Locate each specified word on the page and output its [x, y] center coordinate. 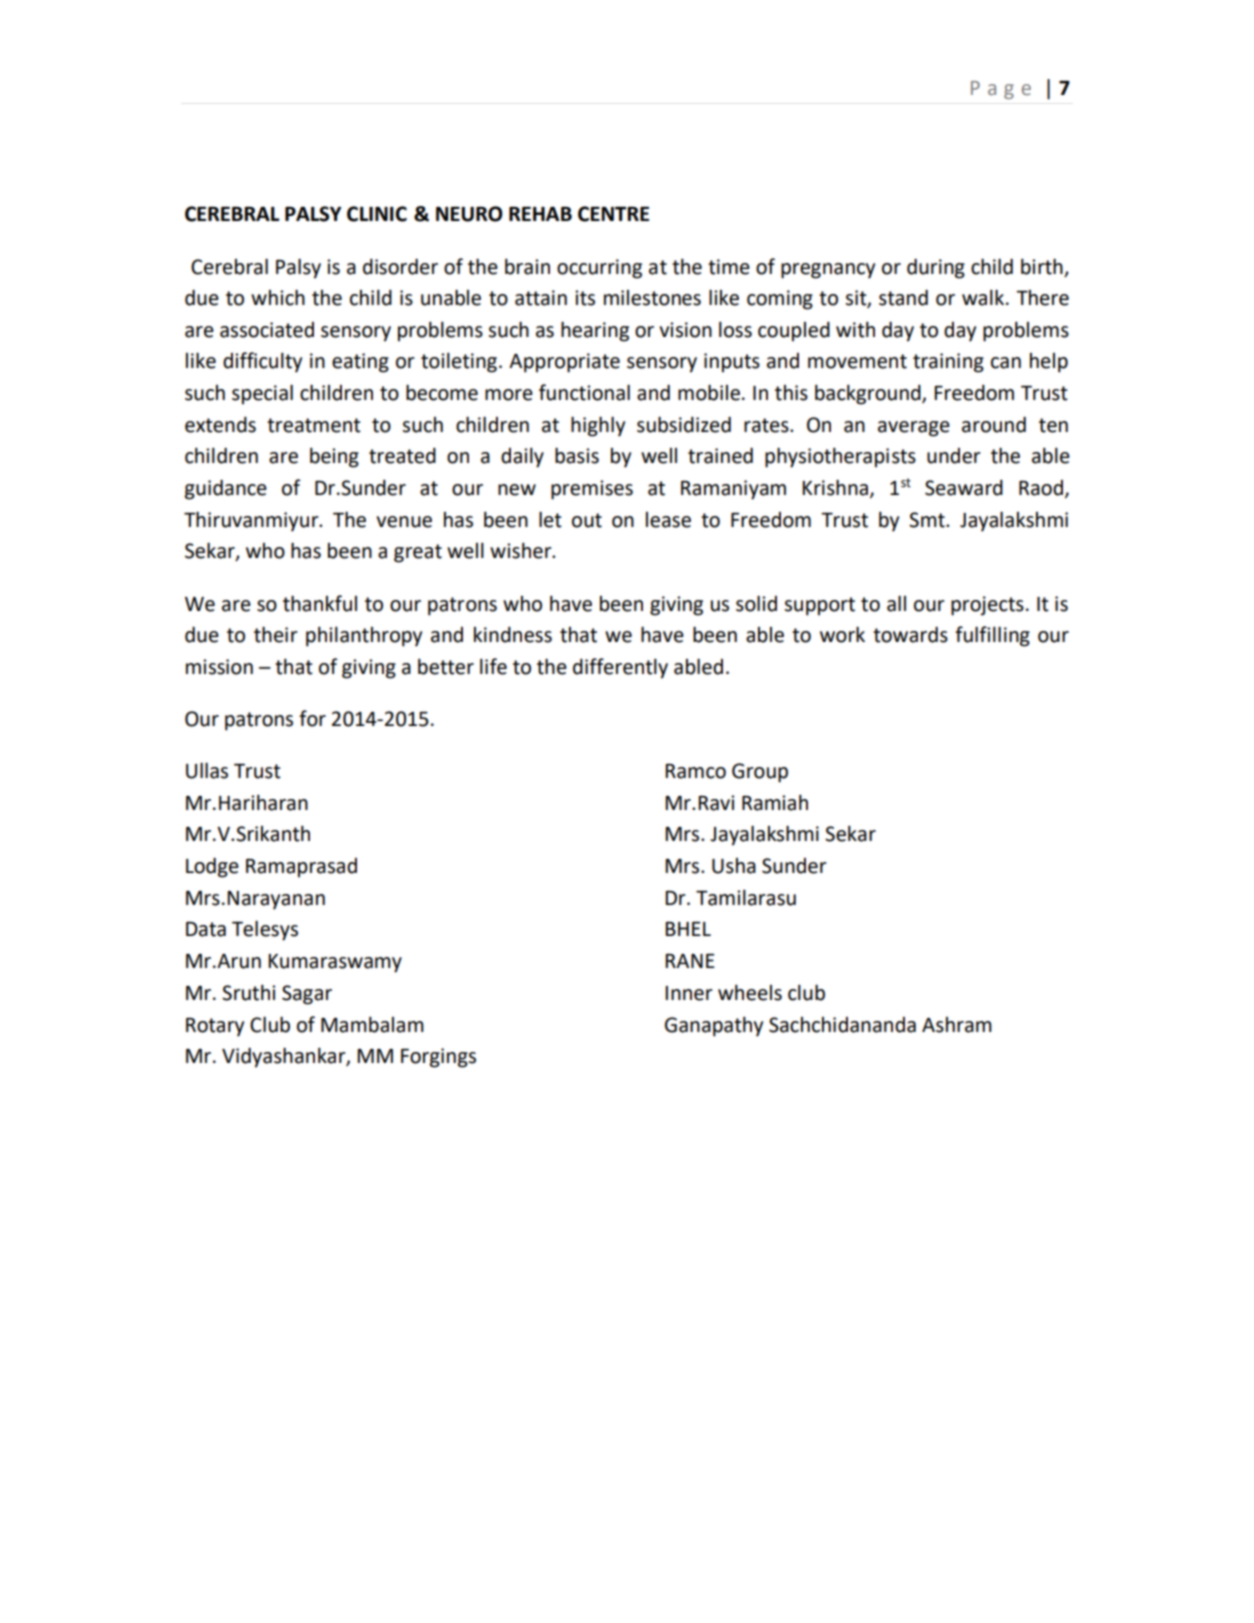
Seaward [964, 488]
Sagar [307, 995]
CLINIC [377, 214]
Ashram [957, 1025]
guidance [226, 489]
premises [592, 490]
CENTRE [613, 214]
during [936, 268]
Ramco [695, 771]
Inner [689, 993]
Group [760, 773]
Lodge [212, 867]
